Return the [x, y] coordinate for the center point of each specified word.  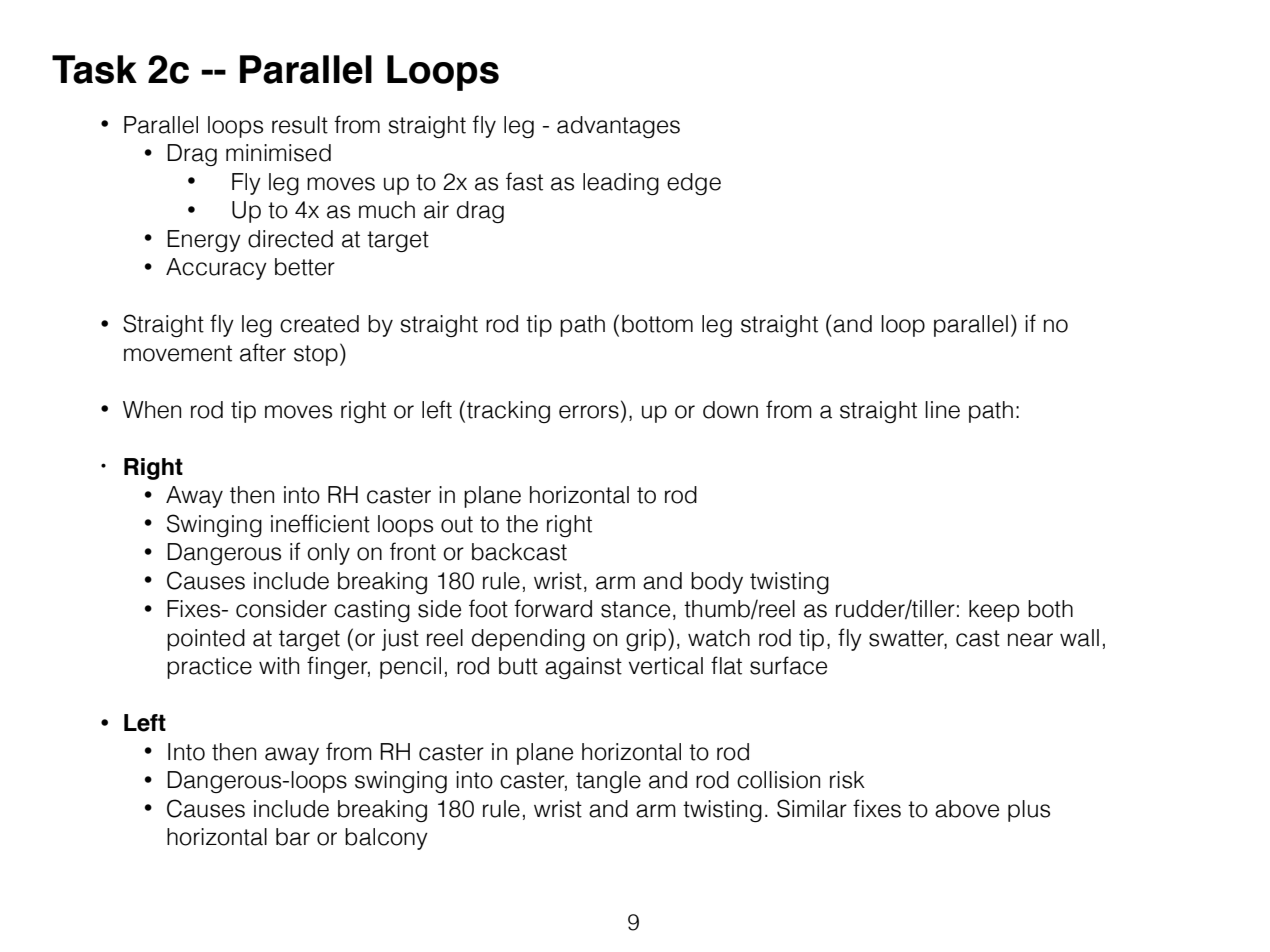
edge [694, 184]
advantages [618, 127]
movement [178, 353]
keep [994, 611]
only [328, 554]
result [300, 125]
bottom [657, 324]
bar [293, 837]
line [942, 410]
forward [553, 608]
